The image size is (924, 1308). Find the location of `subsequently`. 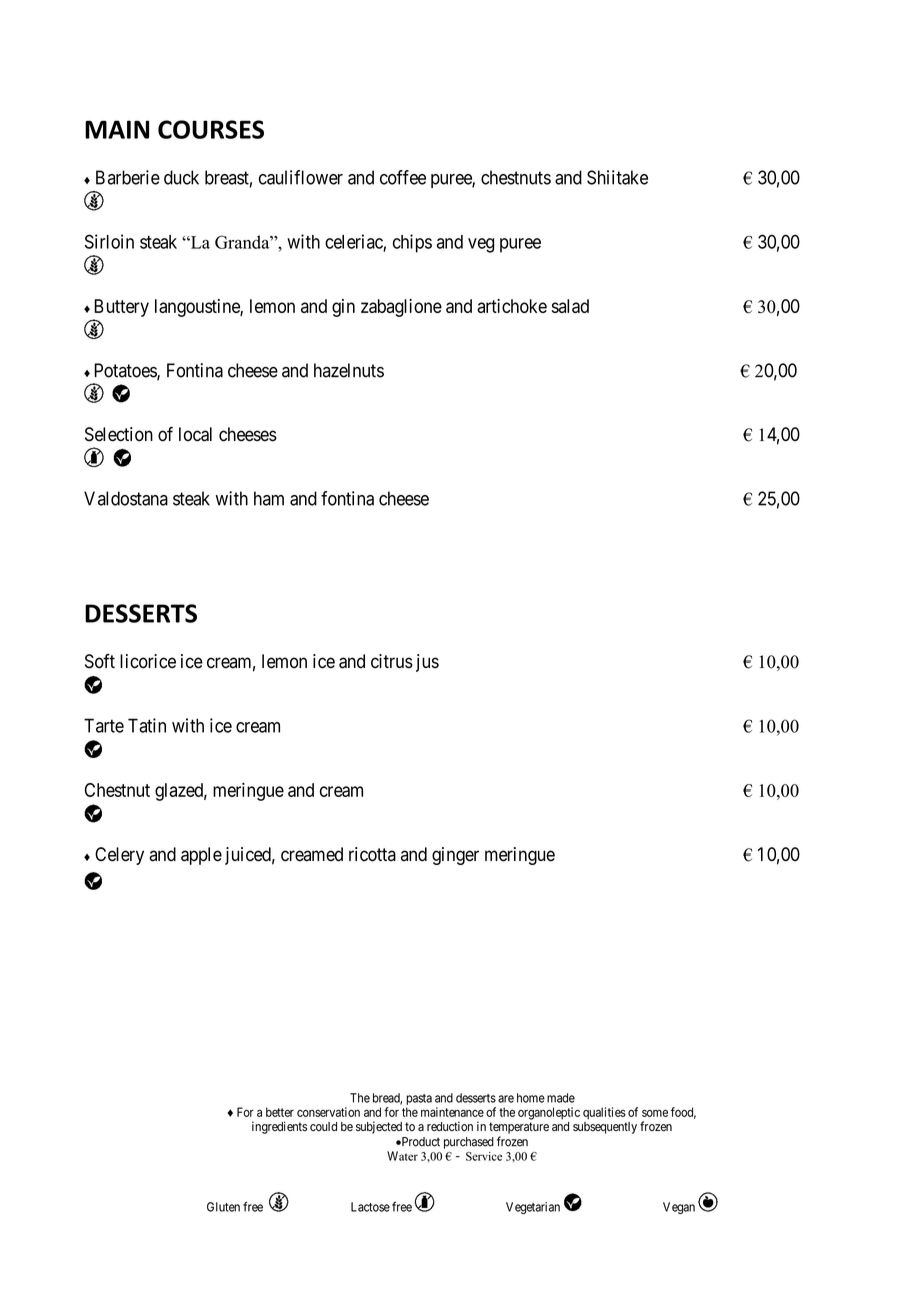

subsequently is located at coordinates (605, 1128).
